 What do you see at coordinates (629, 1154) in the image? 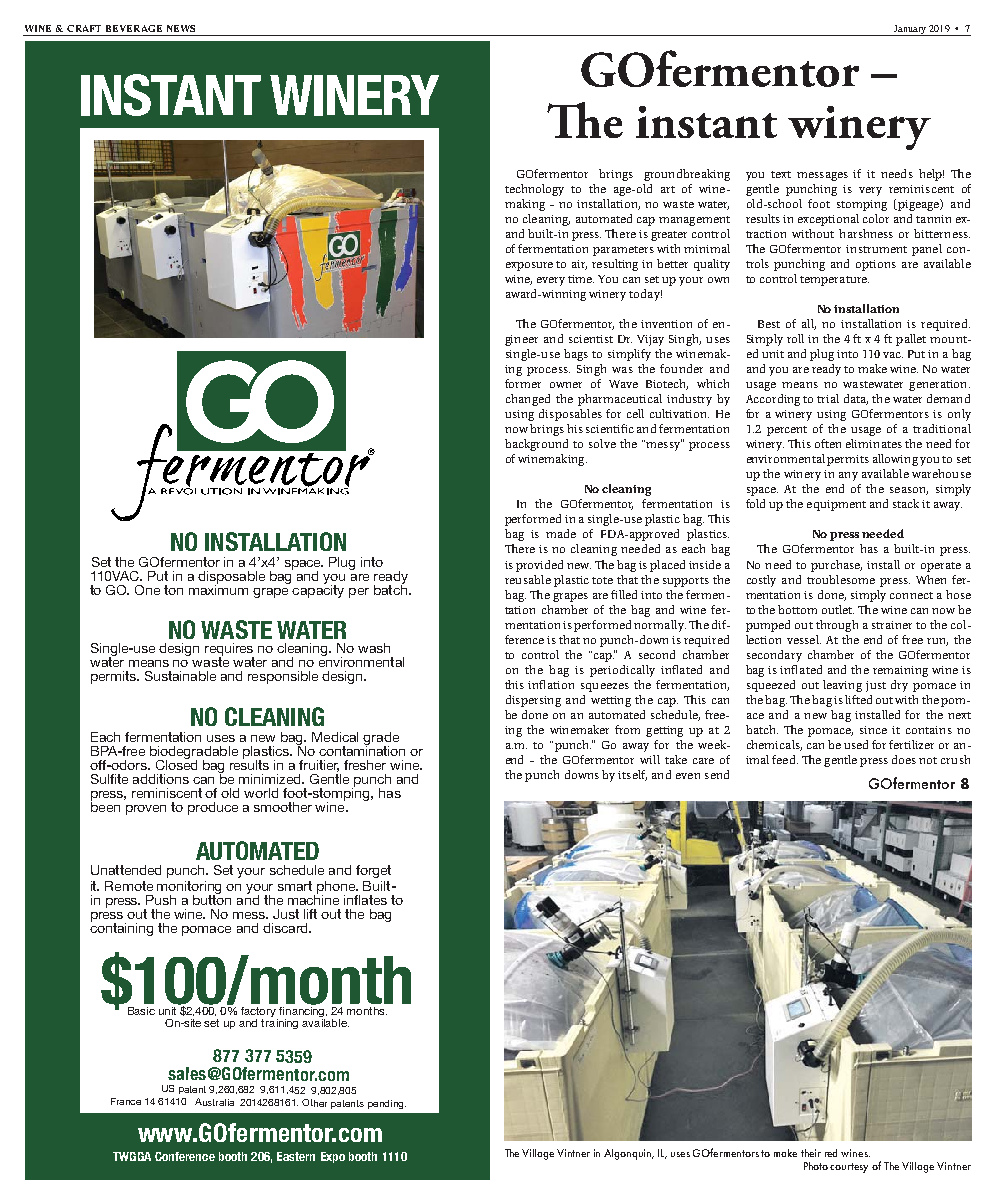
I see `Algonquin` at bounding box center [629, 1154].
